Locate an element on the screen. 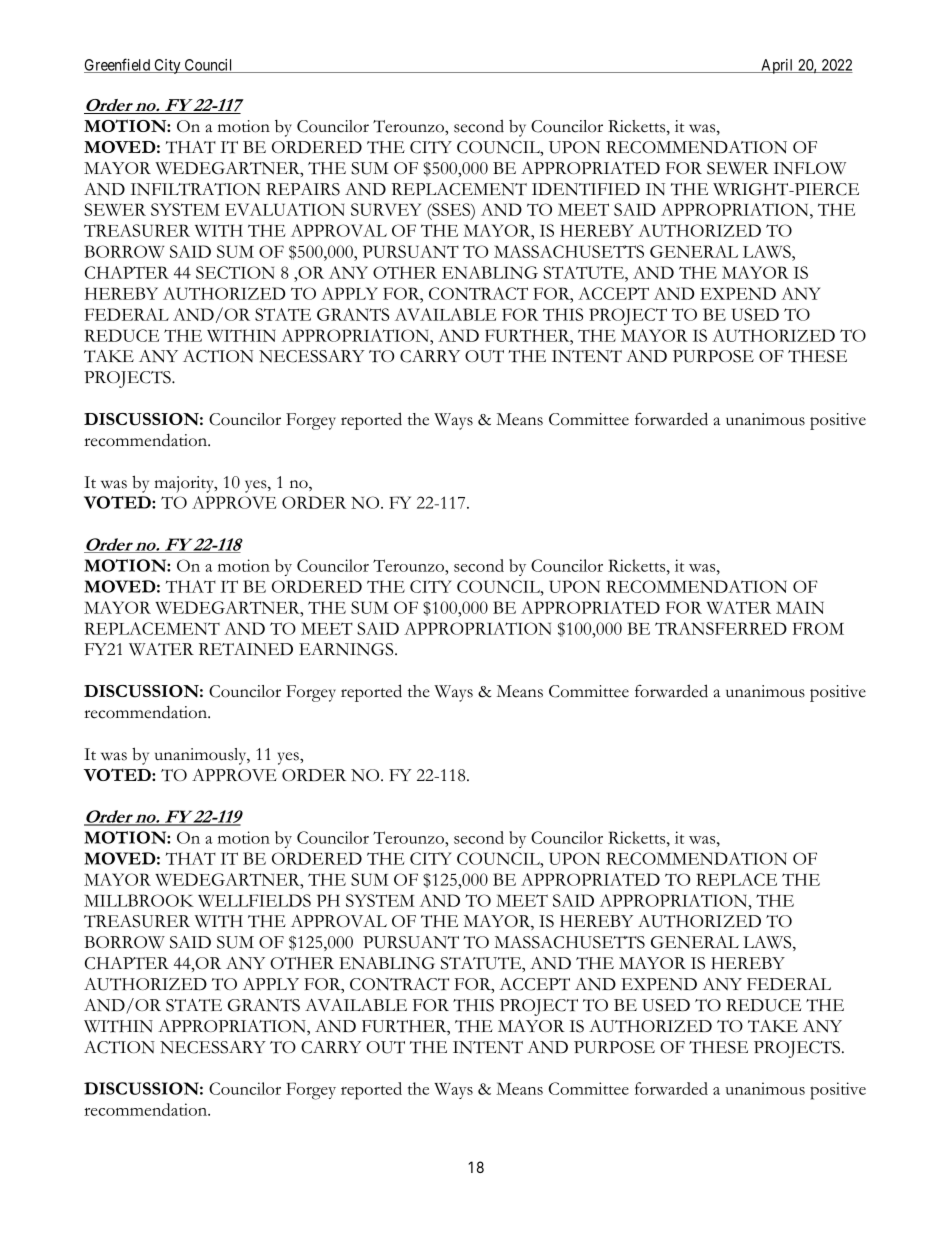  INFLOW is located at coordinates (810, 168).
